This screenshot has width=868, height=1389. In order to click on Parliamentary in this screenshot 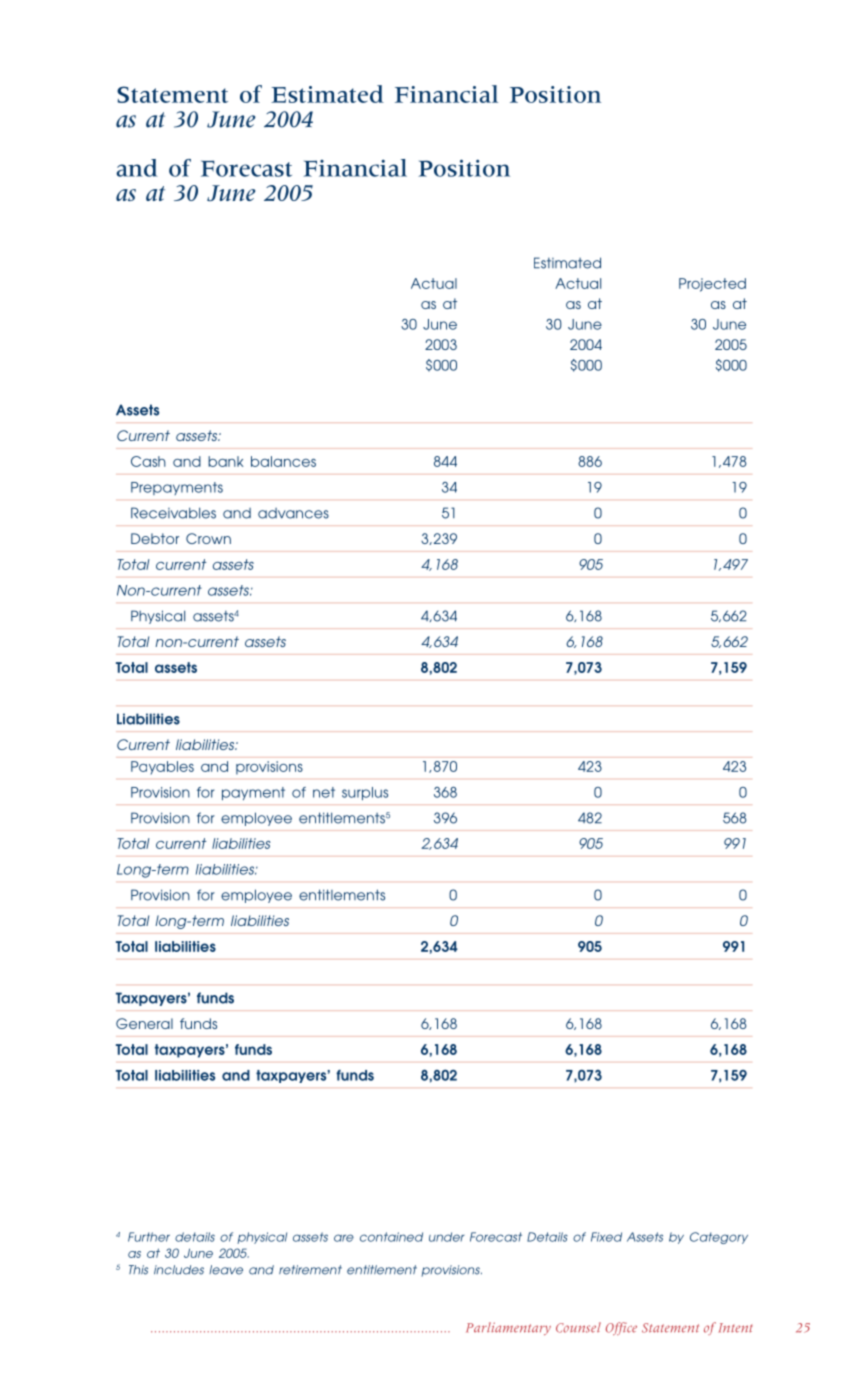, I will do `click(508, 1328)`.
